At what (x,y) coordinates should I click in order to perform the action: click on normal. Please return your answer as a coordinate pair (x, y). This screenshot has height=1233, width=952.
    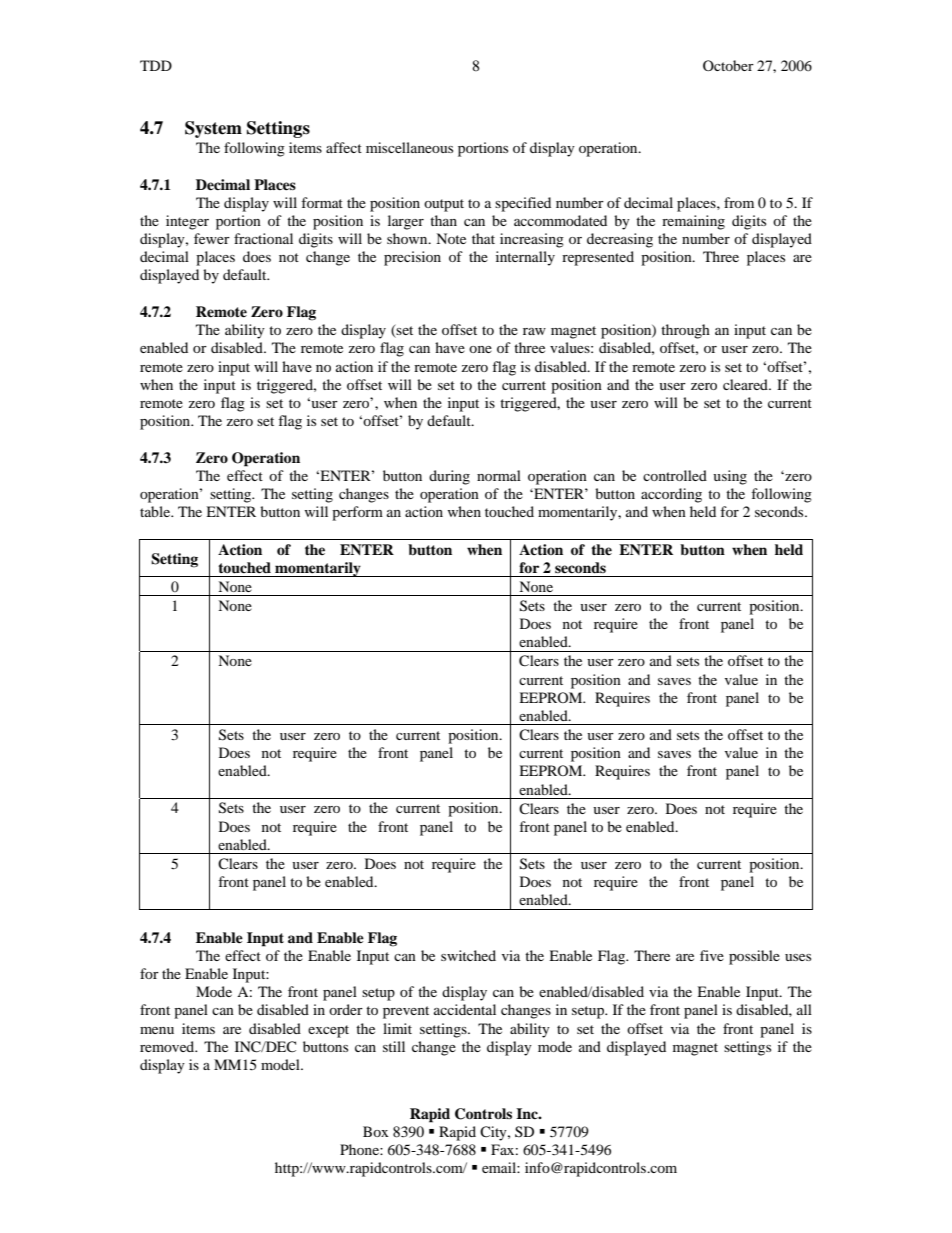
    Looking at the image, I should click on (499, 475).
